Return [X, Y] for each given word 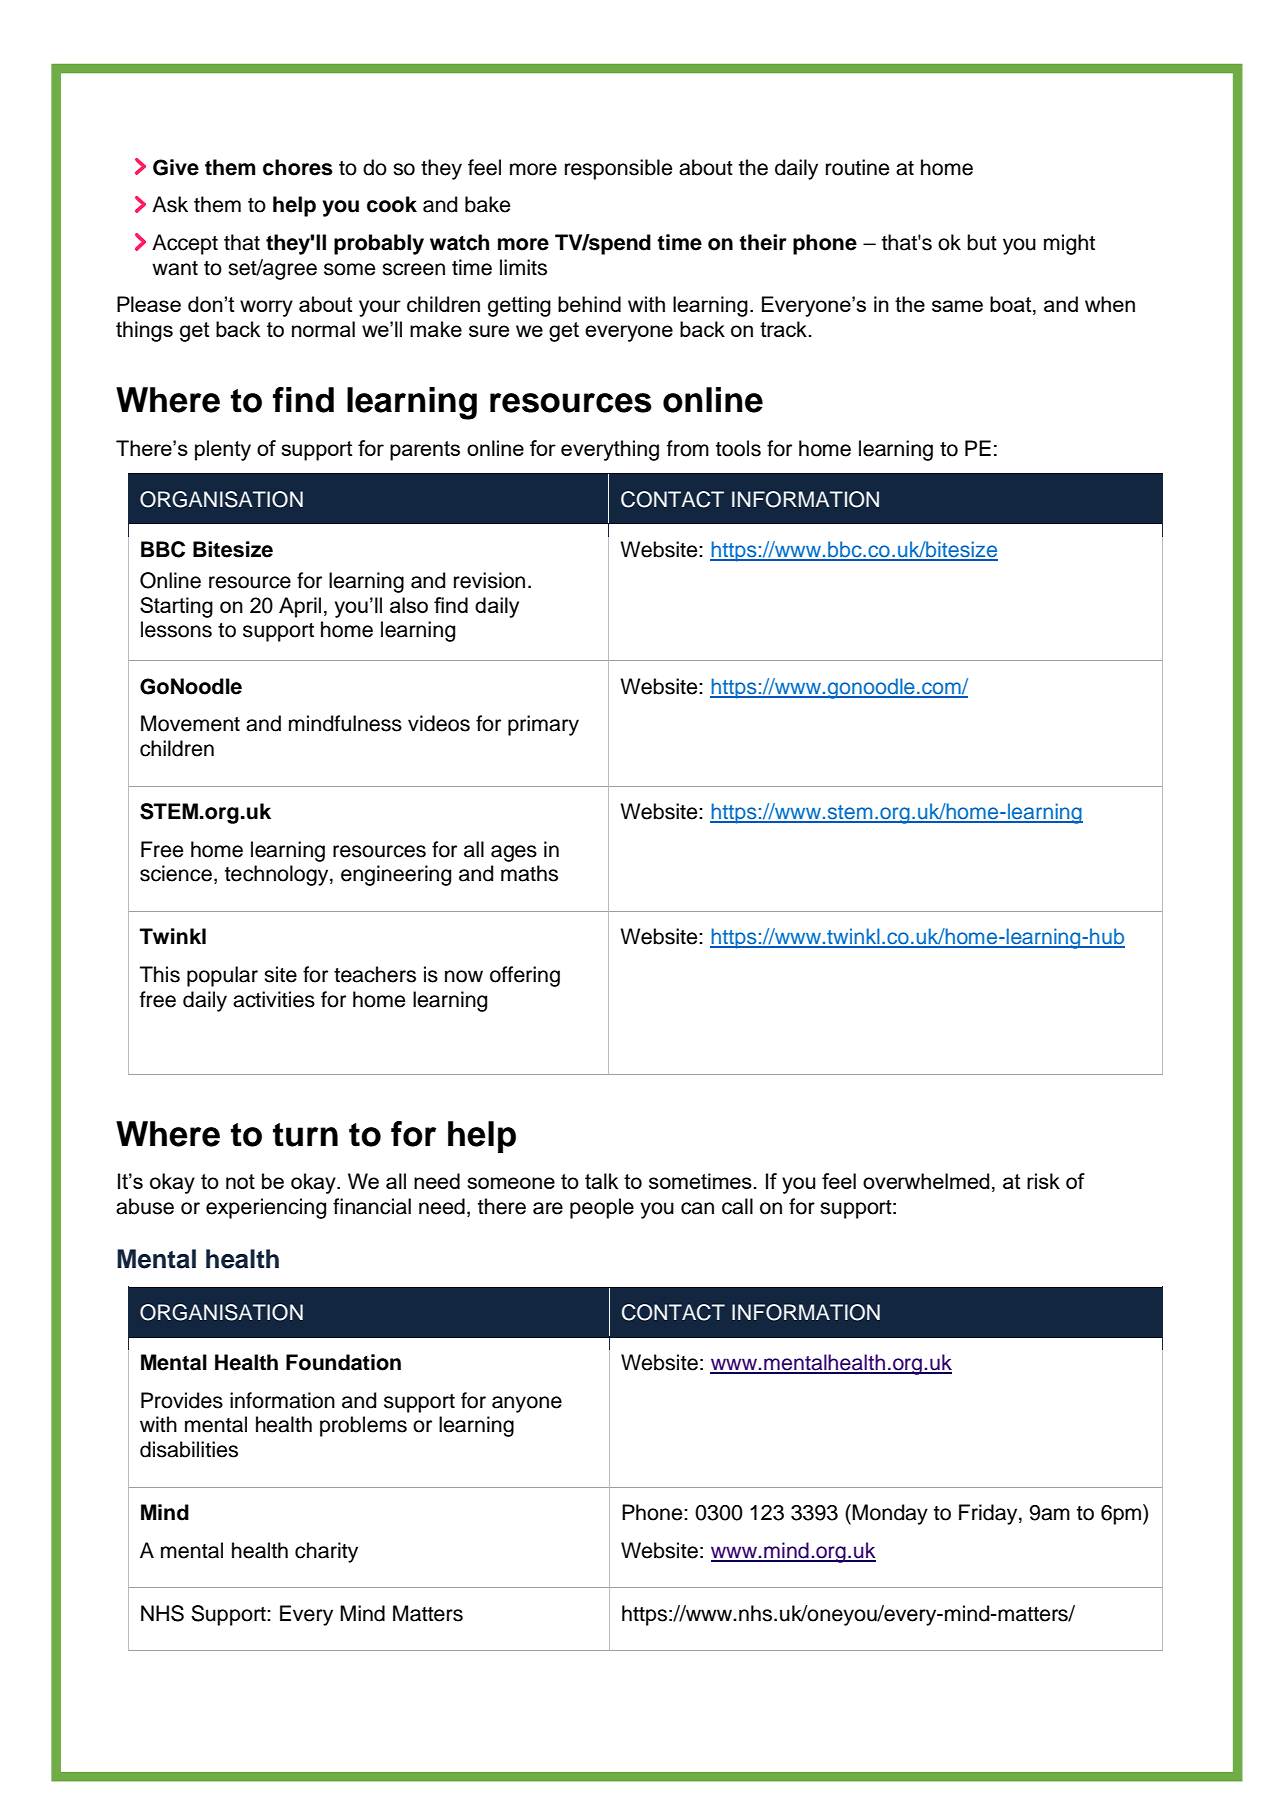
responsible [618, 169]
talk [601, 1181]
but [982, 242]
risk [1043, 1181]
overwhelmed [926, 1181]
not [240, 1181]
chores [298, 167]
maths [529, 873]
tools [738, 448]
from [688, 448]
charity [326, 1552]
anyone [527, 1404]
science [176, 873]
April [300, 607]
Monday [890, 1514]
